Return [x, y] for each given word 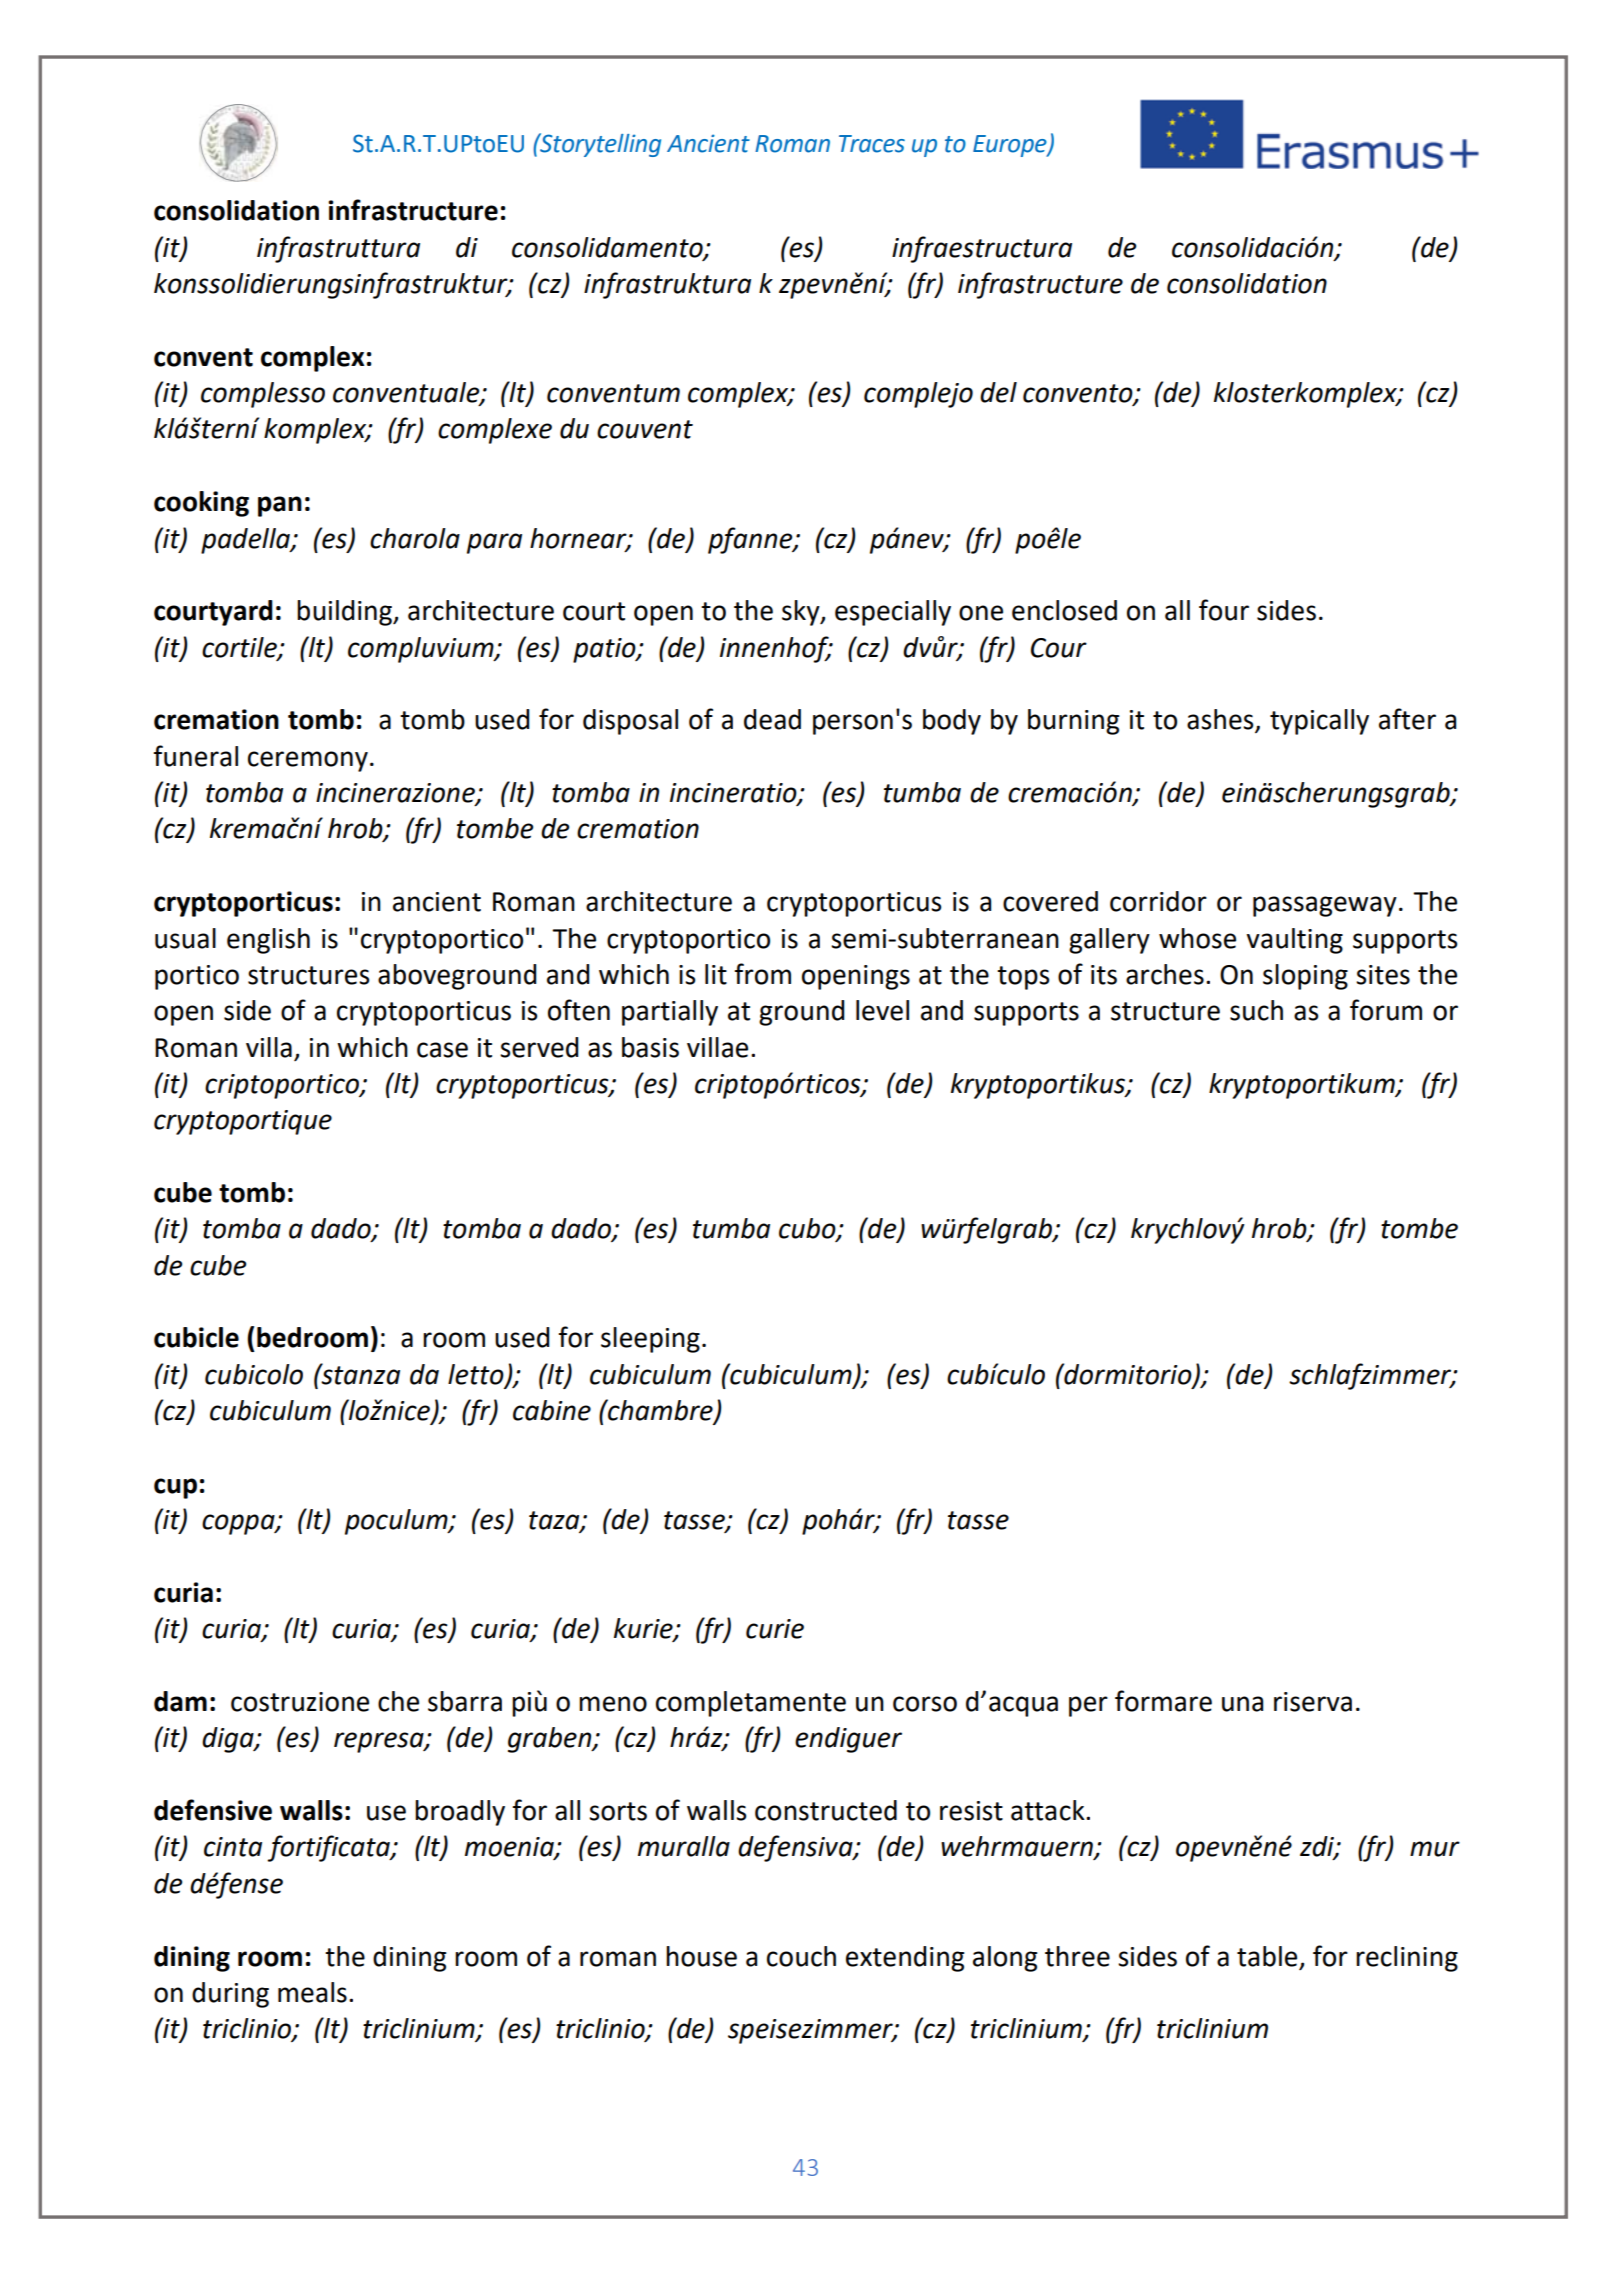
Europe [1011, 146]
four [1224, 610]
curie [775, 1629]
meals [312, 1992]
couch [801, 1956]
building [345, 613]
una [1242, 1704]
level [882, 1010]
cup [175, 1488]
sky [802, 613]
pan [280, 506]
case [442, 1050]
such [1256, 1010]
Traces [872, 144]
